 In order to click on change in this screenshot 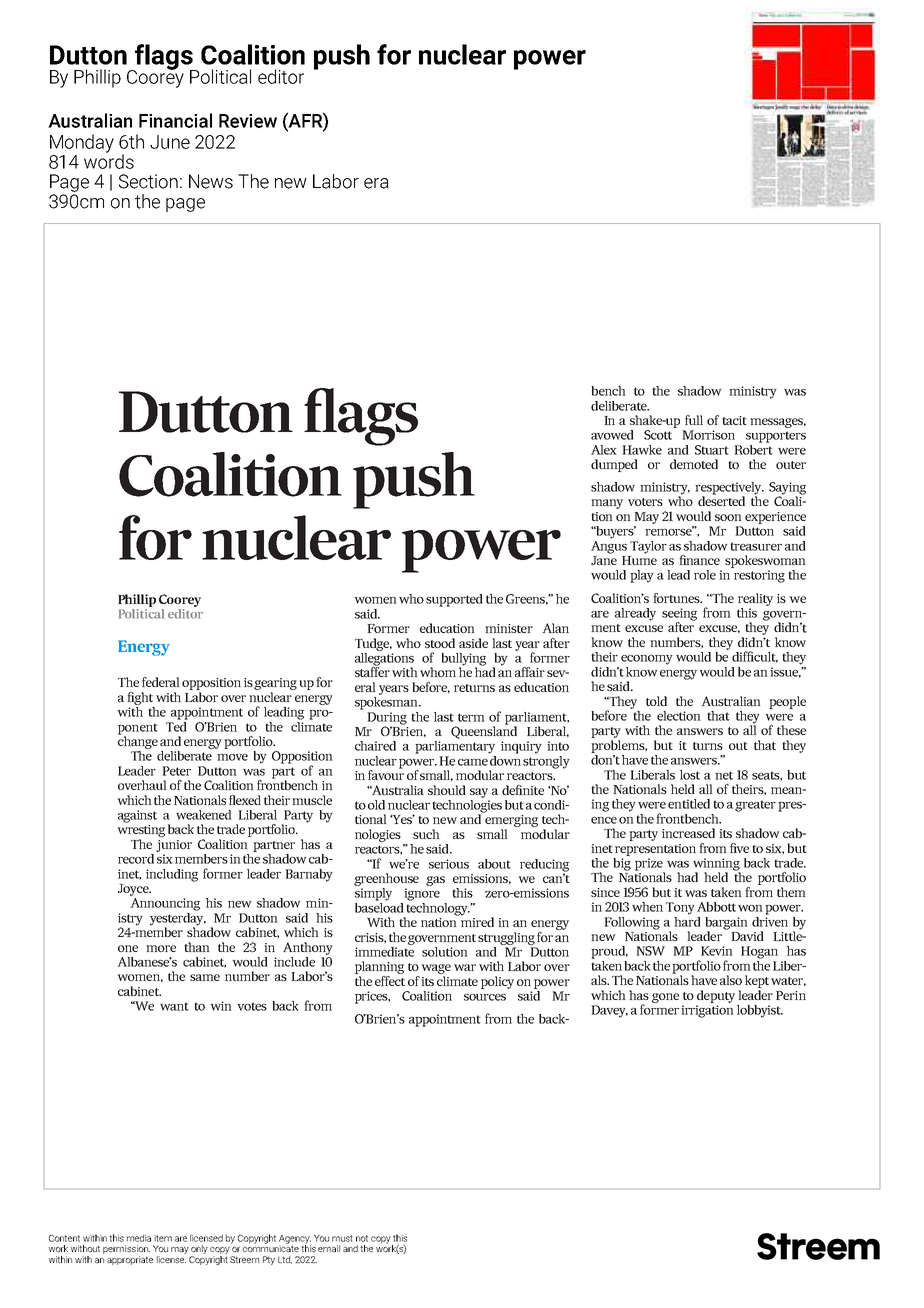, I will do `click(138, 741)`.
